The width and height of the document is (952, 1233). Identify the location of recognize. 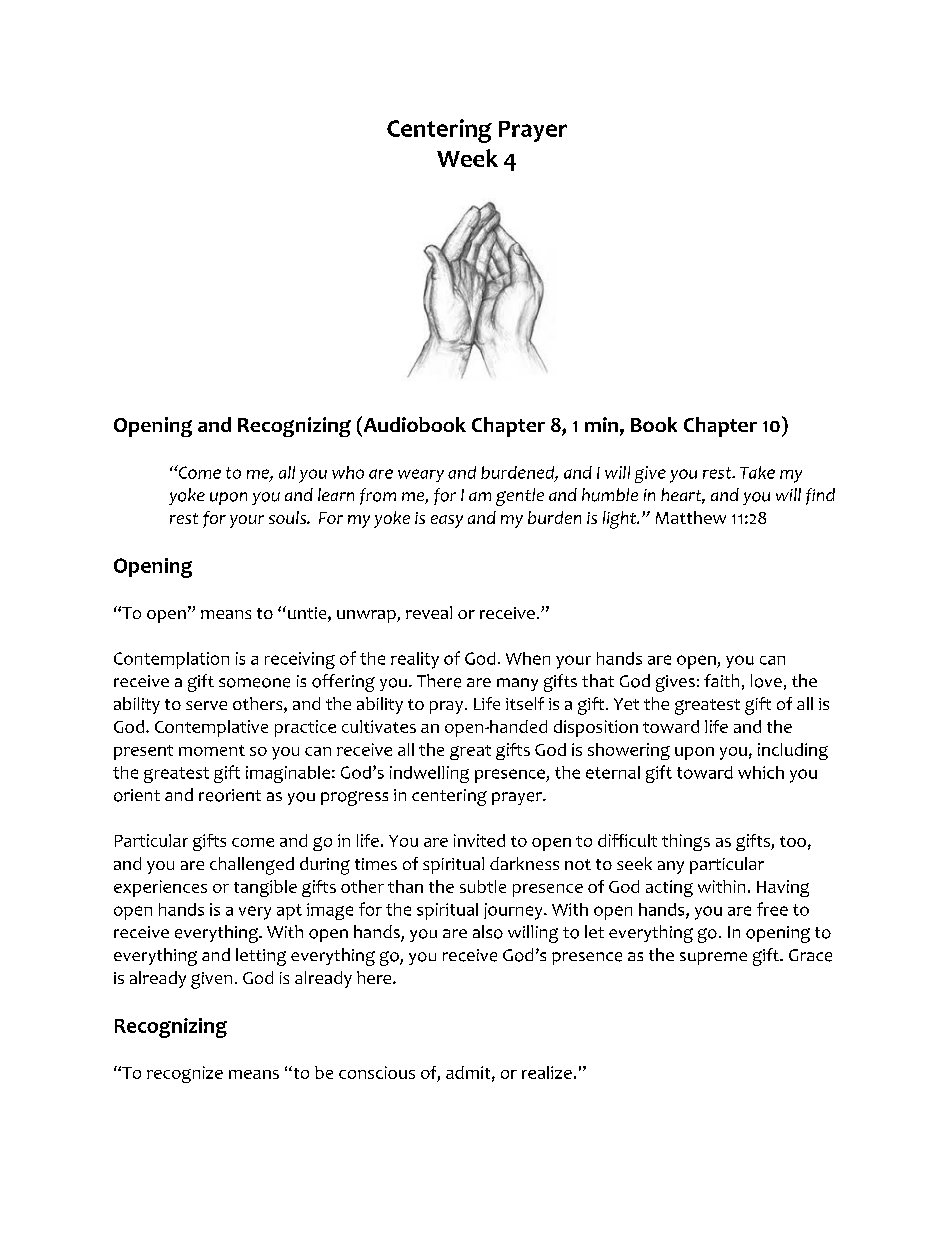
(185, 1074).
